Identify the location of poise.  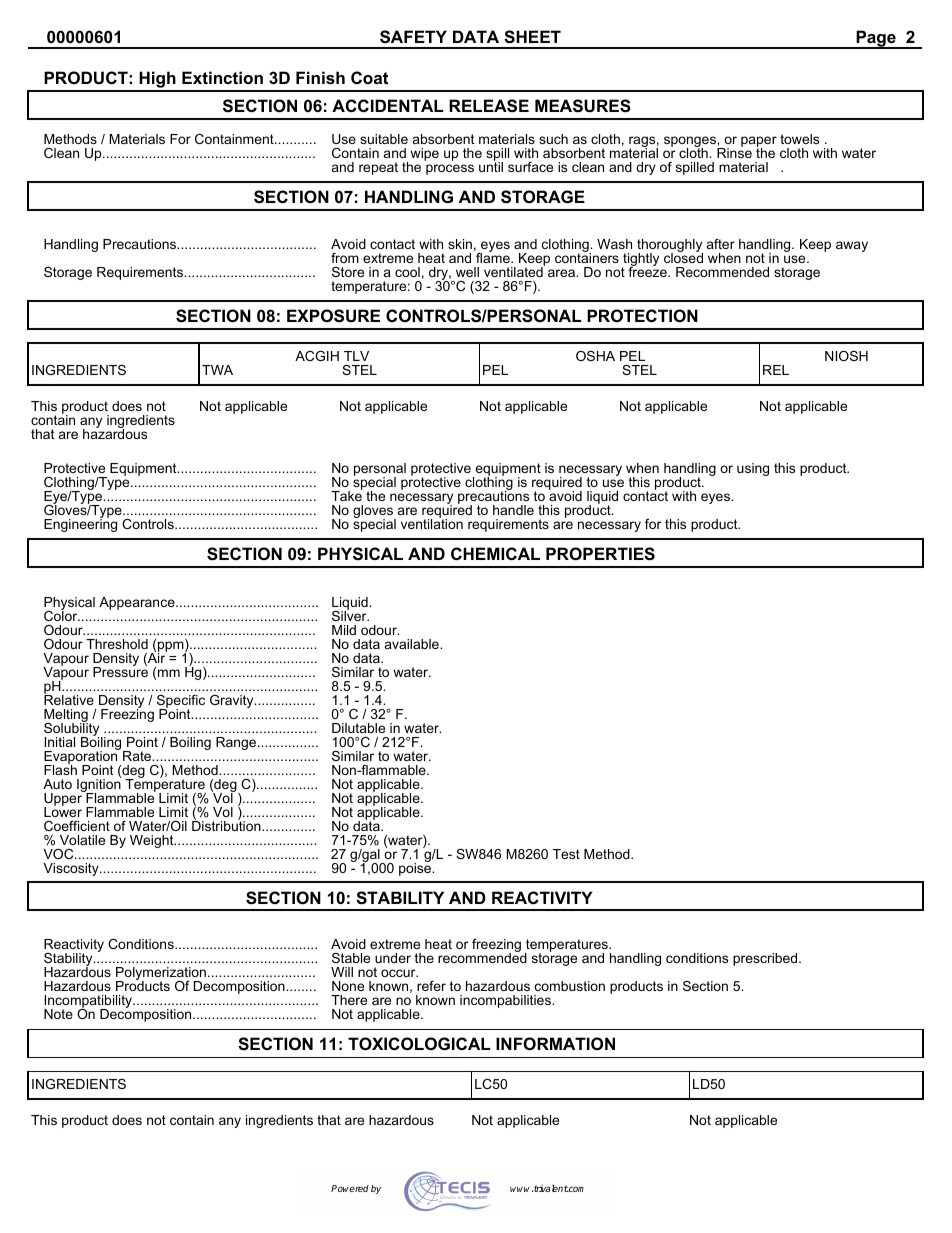
(416, 868).
